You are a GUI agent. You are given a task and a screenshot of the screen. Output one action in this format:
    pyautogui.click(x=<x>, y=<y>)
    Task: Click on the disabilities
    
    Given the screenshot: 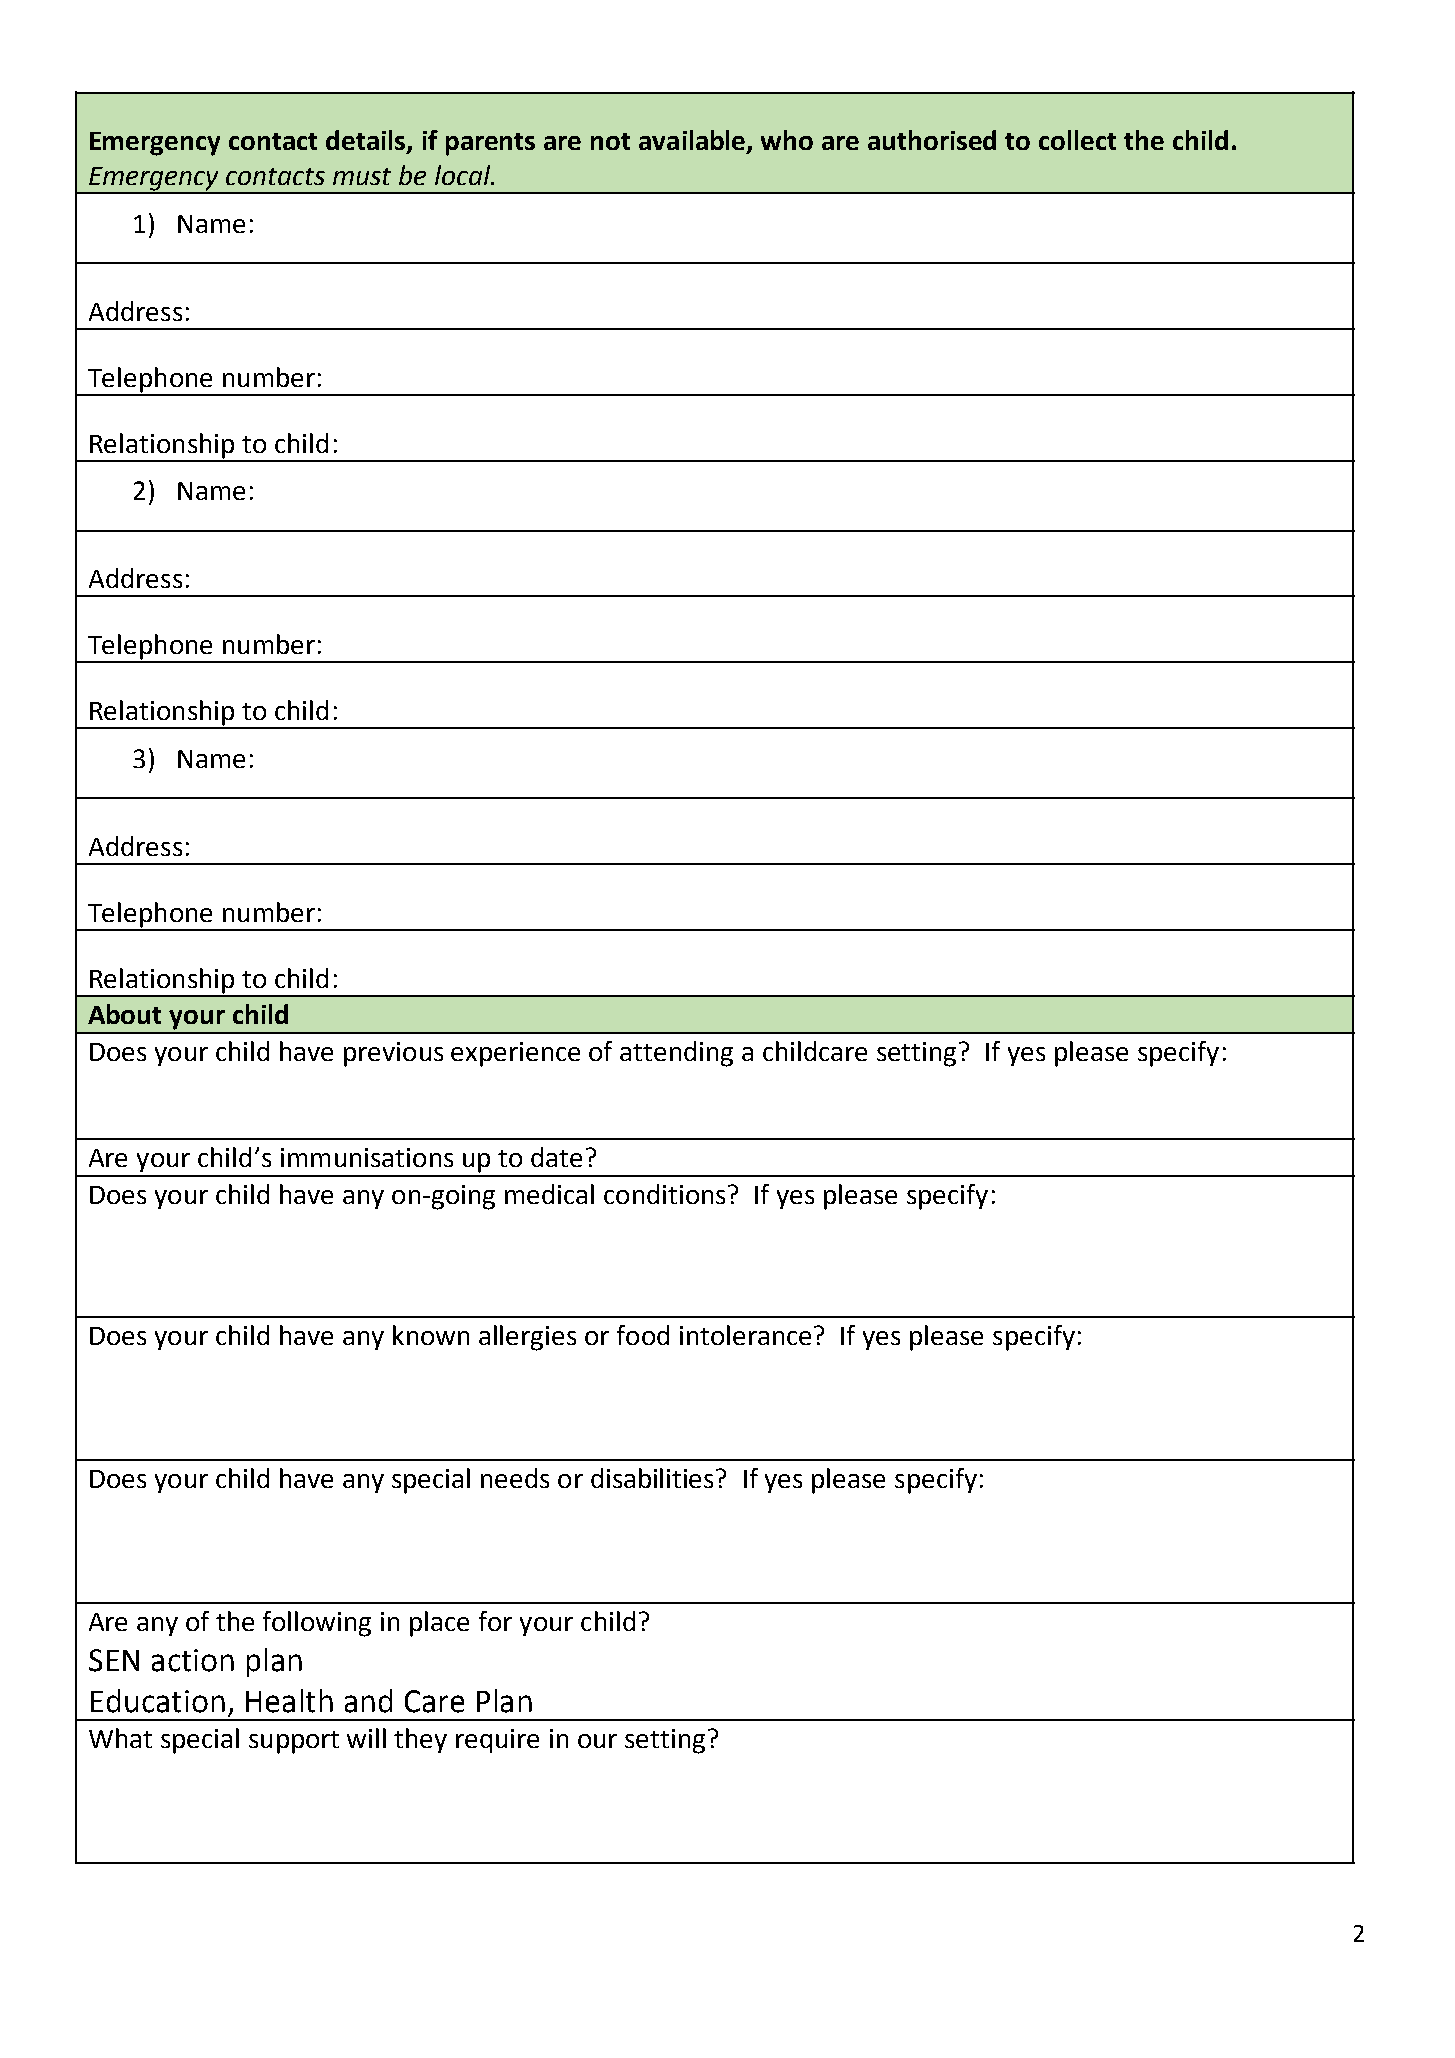 What is the action you would take?
    pyautogui.click(x=654, y=1478)
